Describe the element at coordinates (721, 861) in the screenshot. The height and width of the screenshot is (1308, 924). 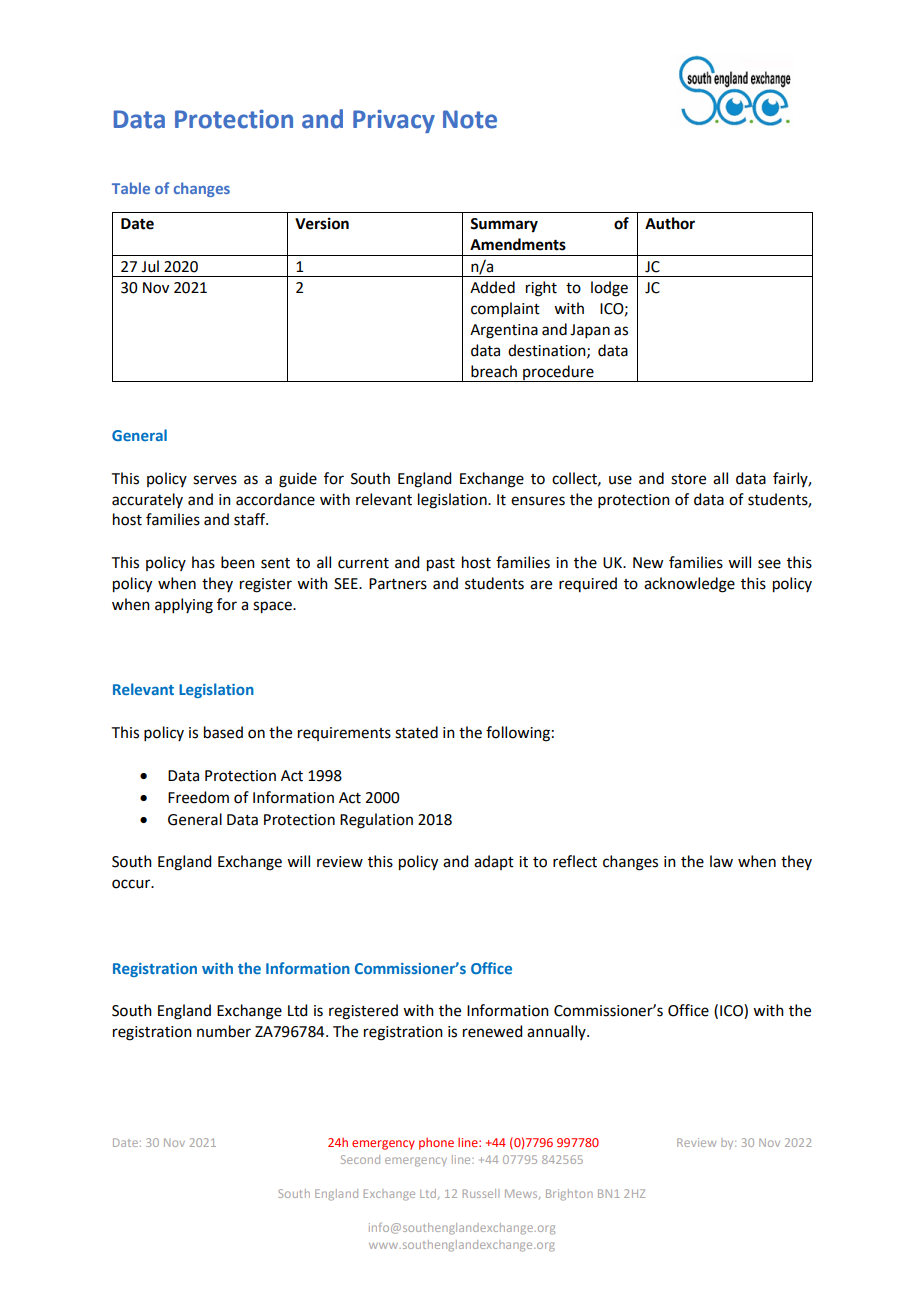
I see `law` at that location.
